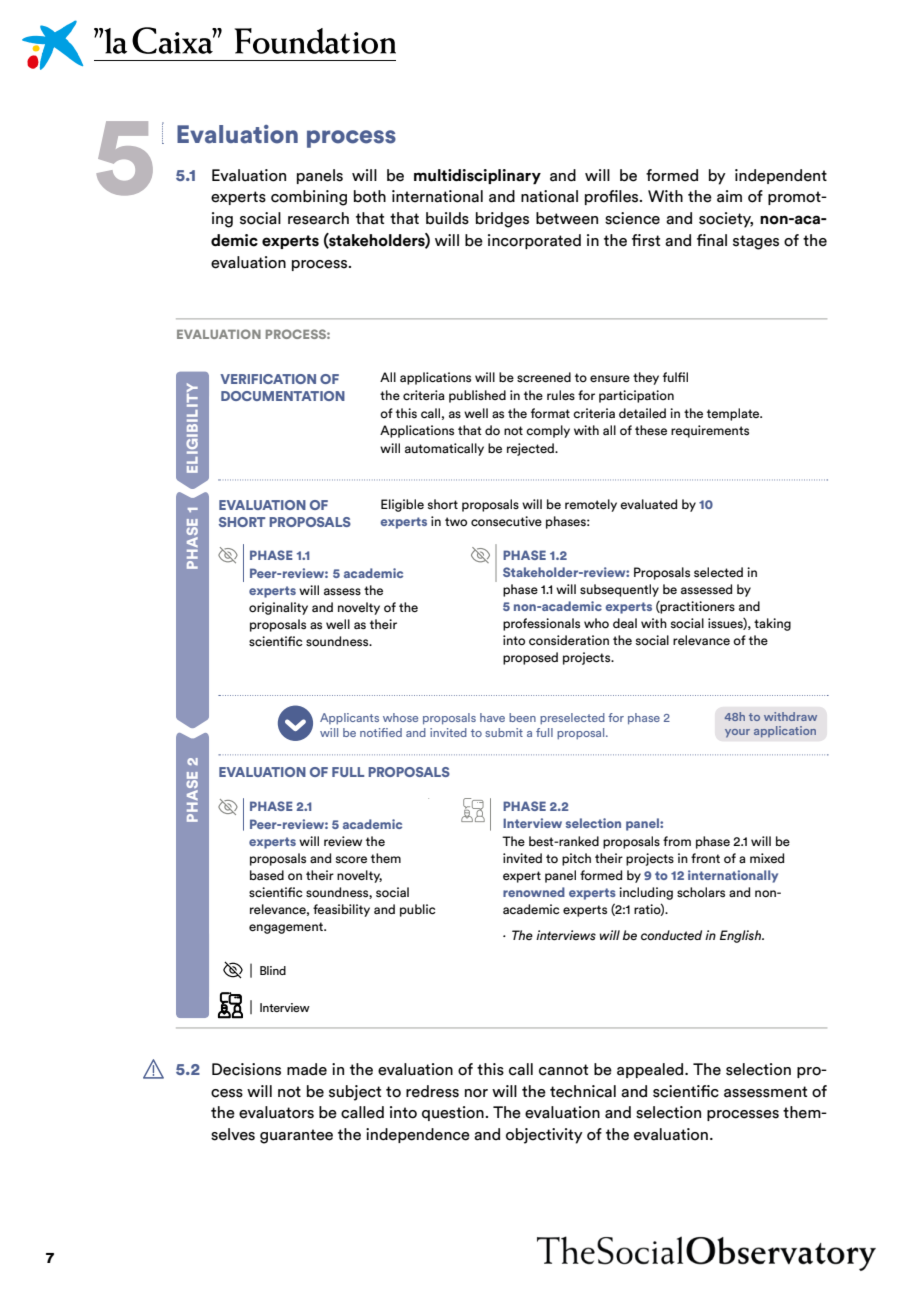  I want to click on consecutive, so click(506, 521).
